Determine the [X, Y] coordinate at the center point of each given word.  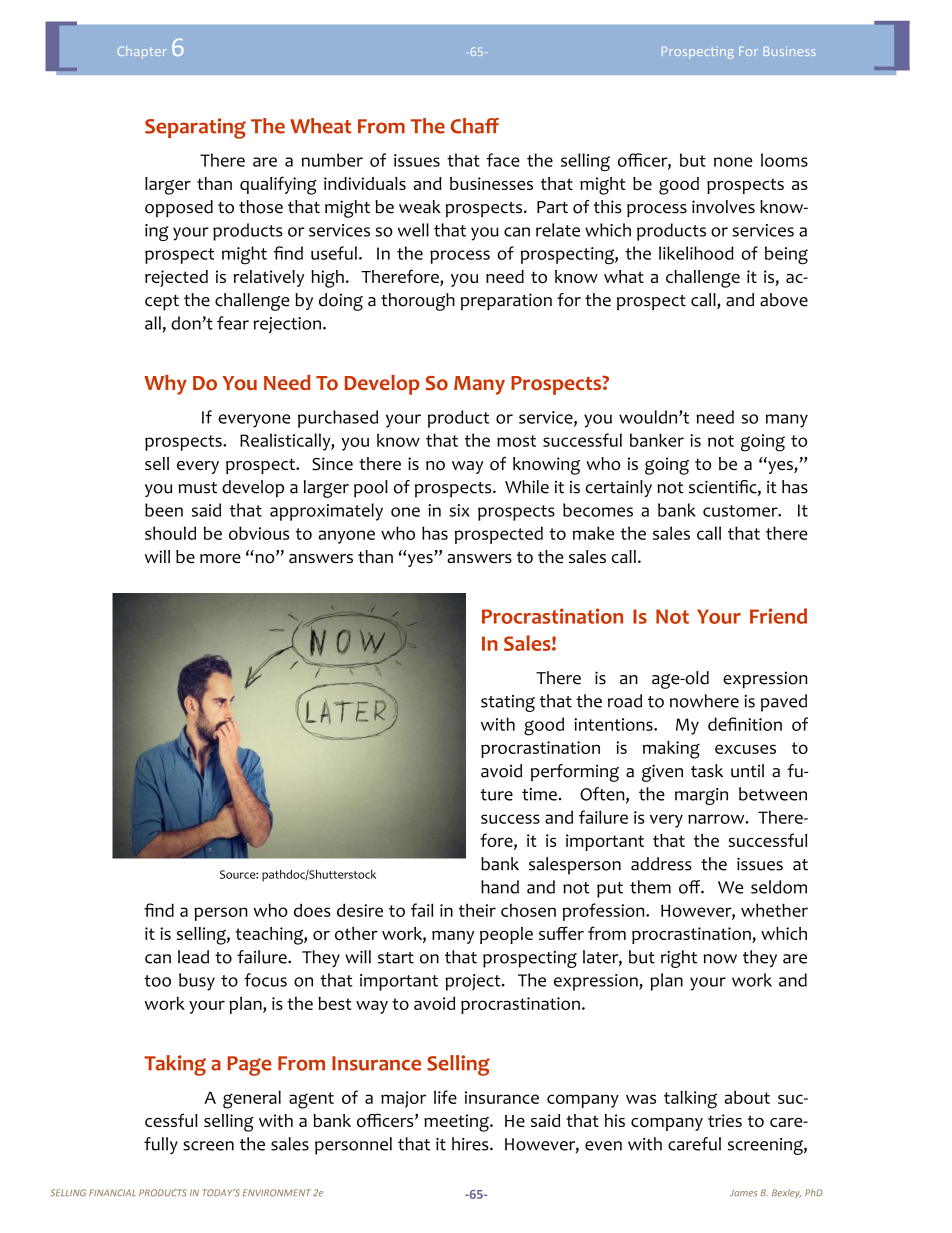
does [312, 910]
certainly [618, 488]
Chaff [475, 126]
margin [701, 796]
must [197, 488]
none [733, 162]
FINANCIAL [112, 1193]
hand [500, 887]
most [516, 441]
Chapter [142, 52]
